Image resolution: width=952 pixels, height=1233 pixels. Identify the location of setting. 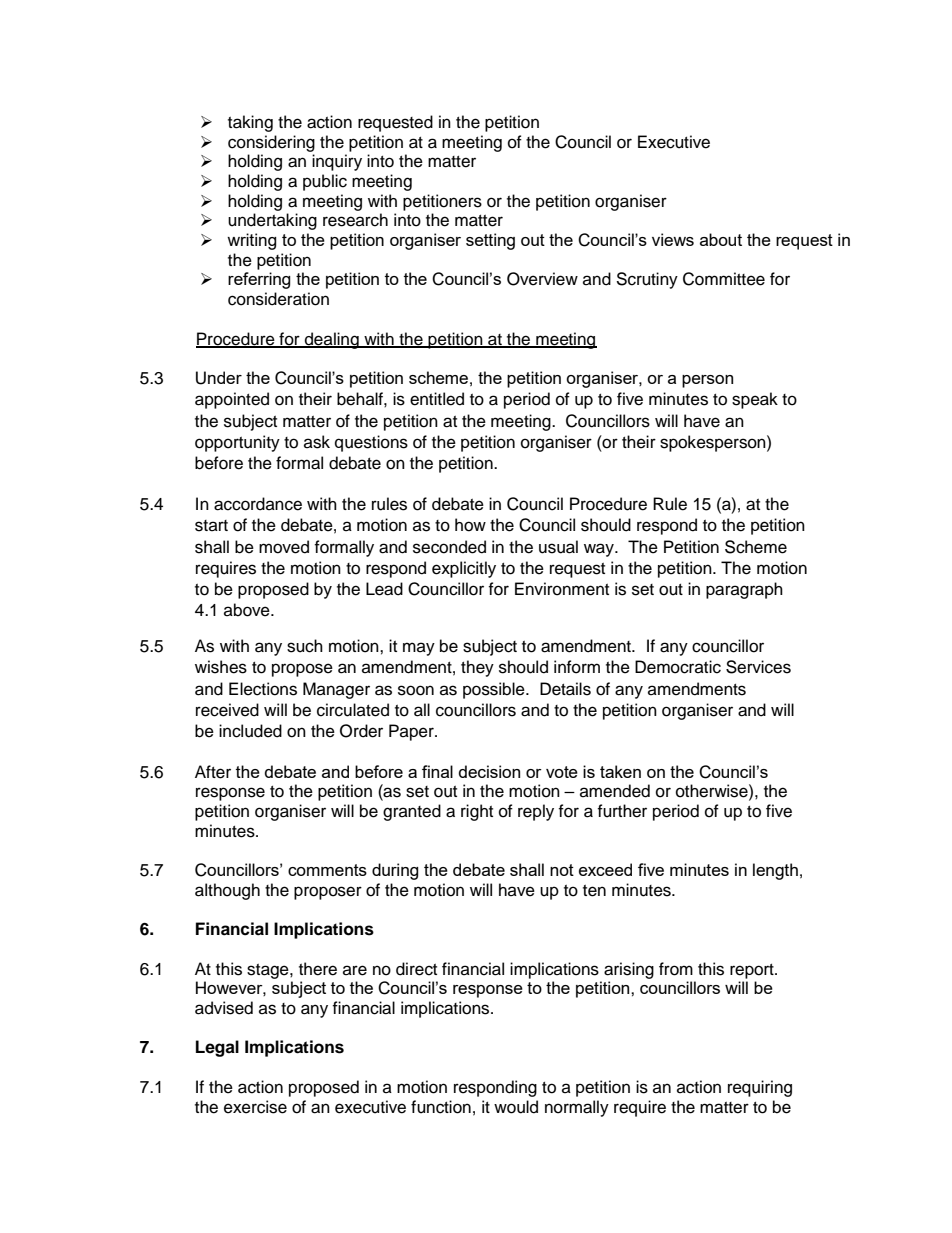
(490, 241).
